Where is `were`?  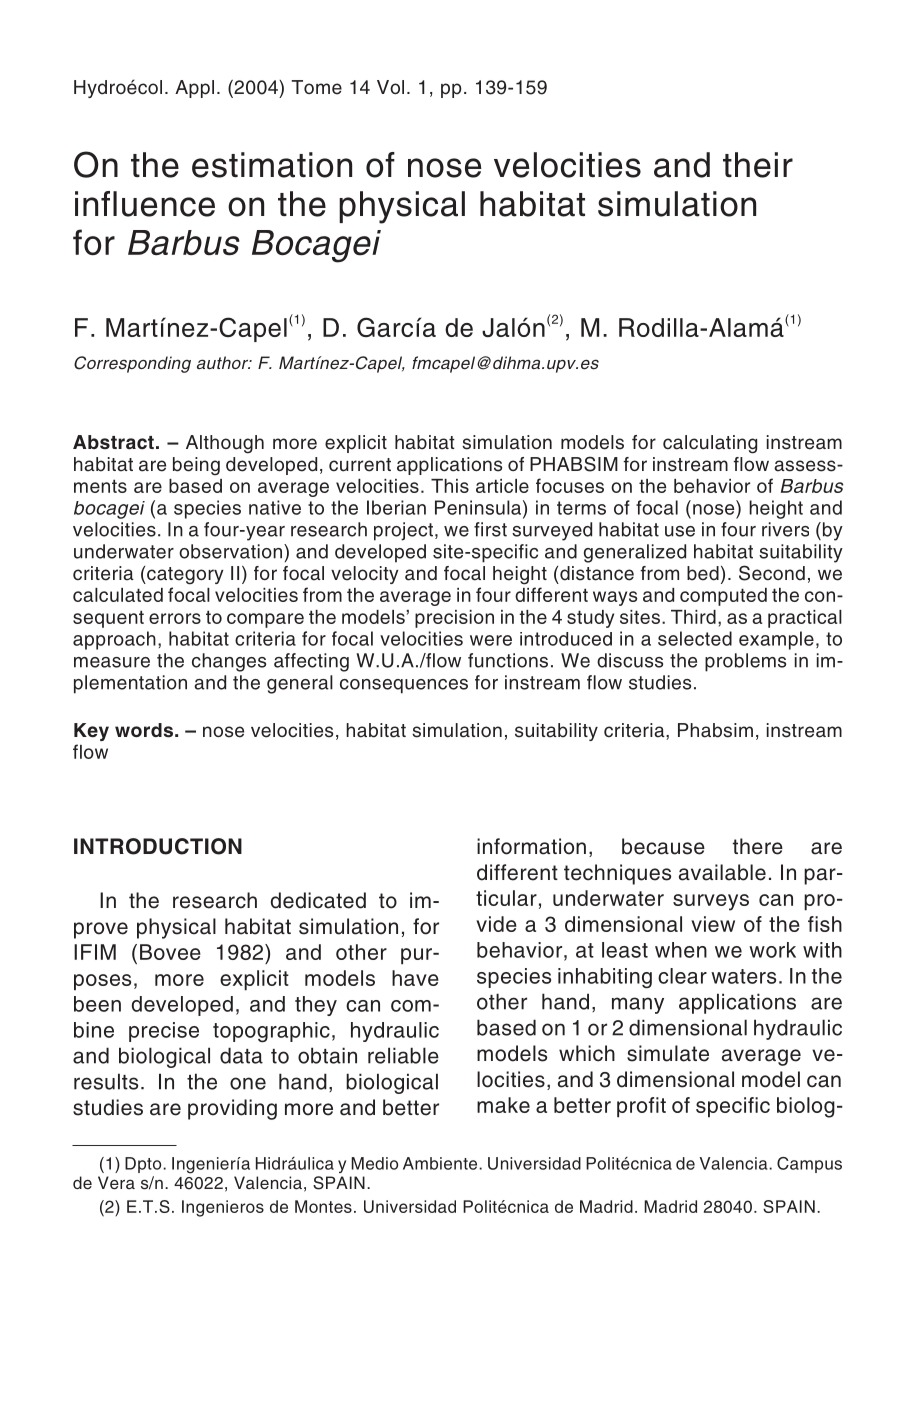 were is located at coordinates (491, 640).
